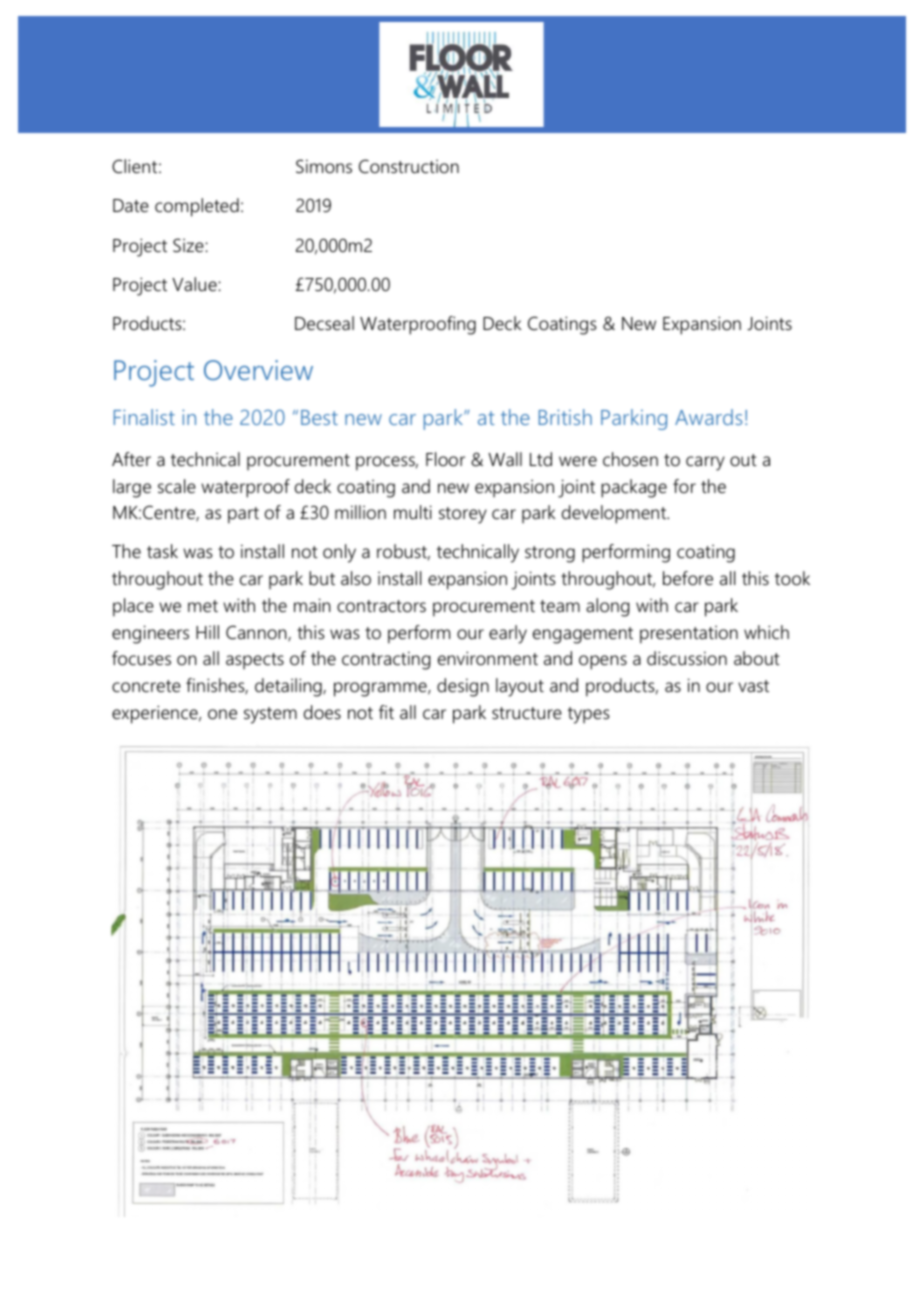 The image size is (924, 1308). Describe the element at coordinates (222, 714) in the page. I see `one` at that location.
